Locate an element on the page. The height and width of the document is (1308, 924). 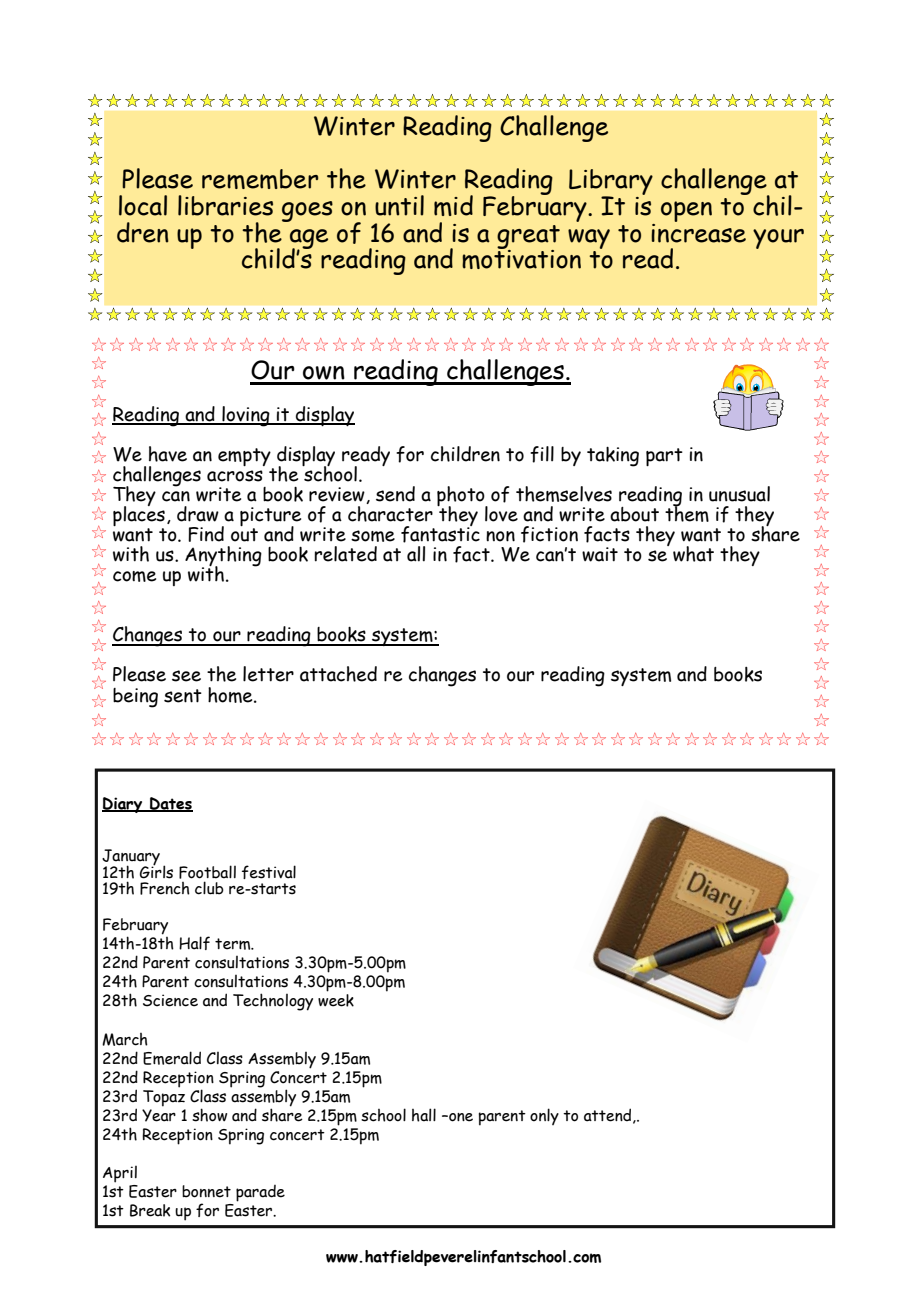
Break is located at coordinates (150, 1210).
